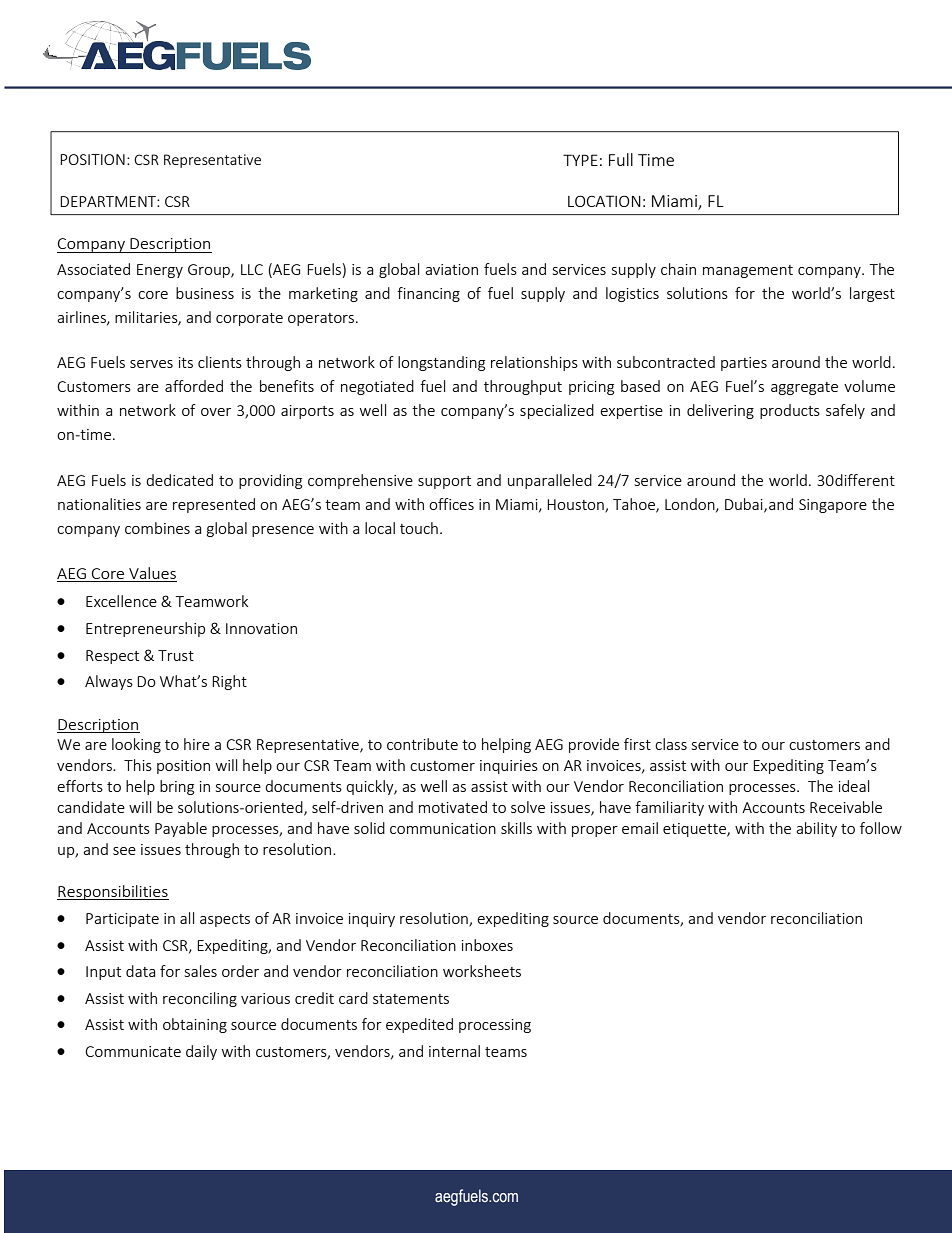 The height and width of the image is (1233, 952). Describe the element at coordinates (748, 271) in the image. I see `management` at that location.
